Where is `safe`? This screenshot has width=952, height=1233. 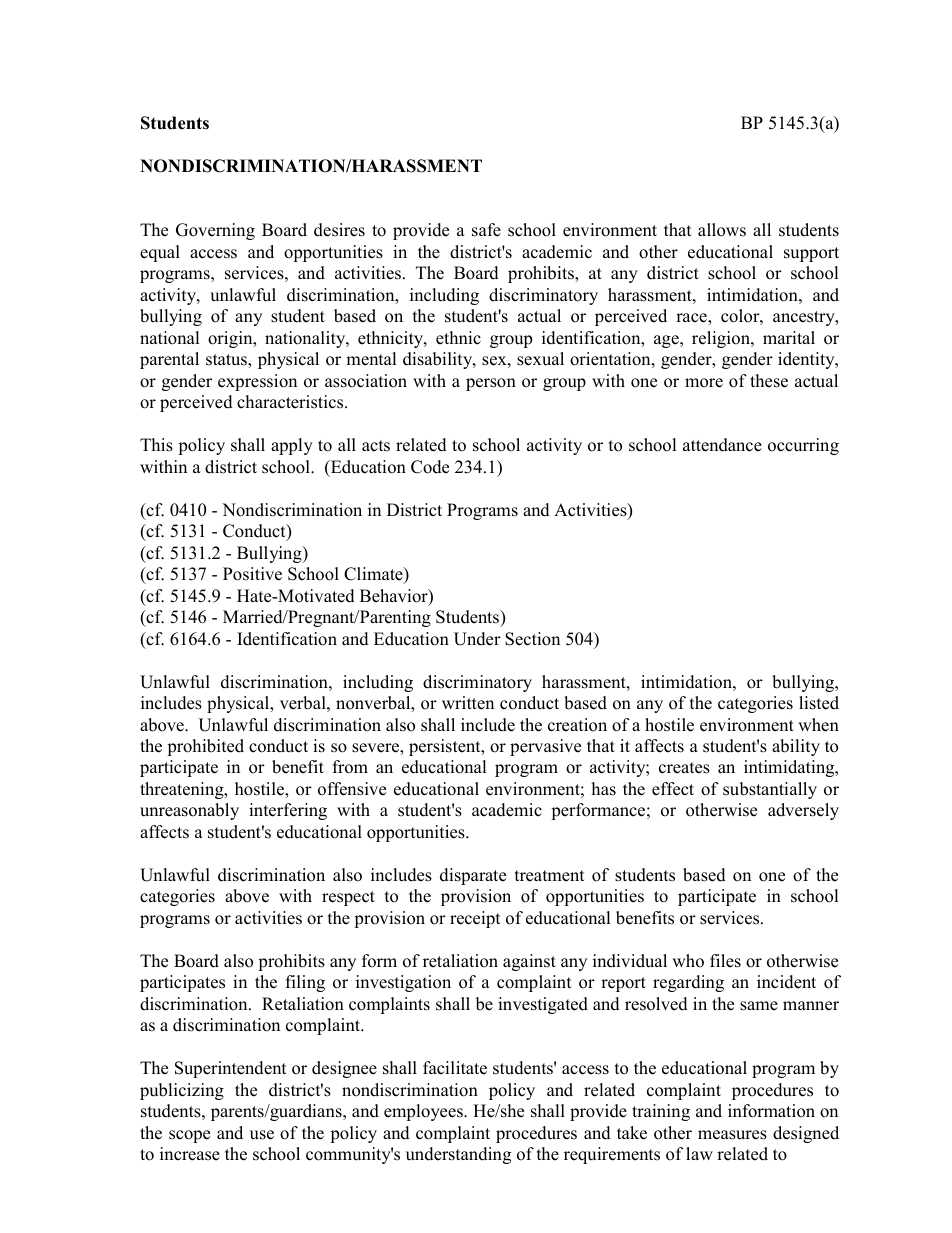
safe is located at coordinates (486, 230).
